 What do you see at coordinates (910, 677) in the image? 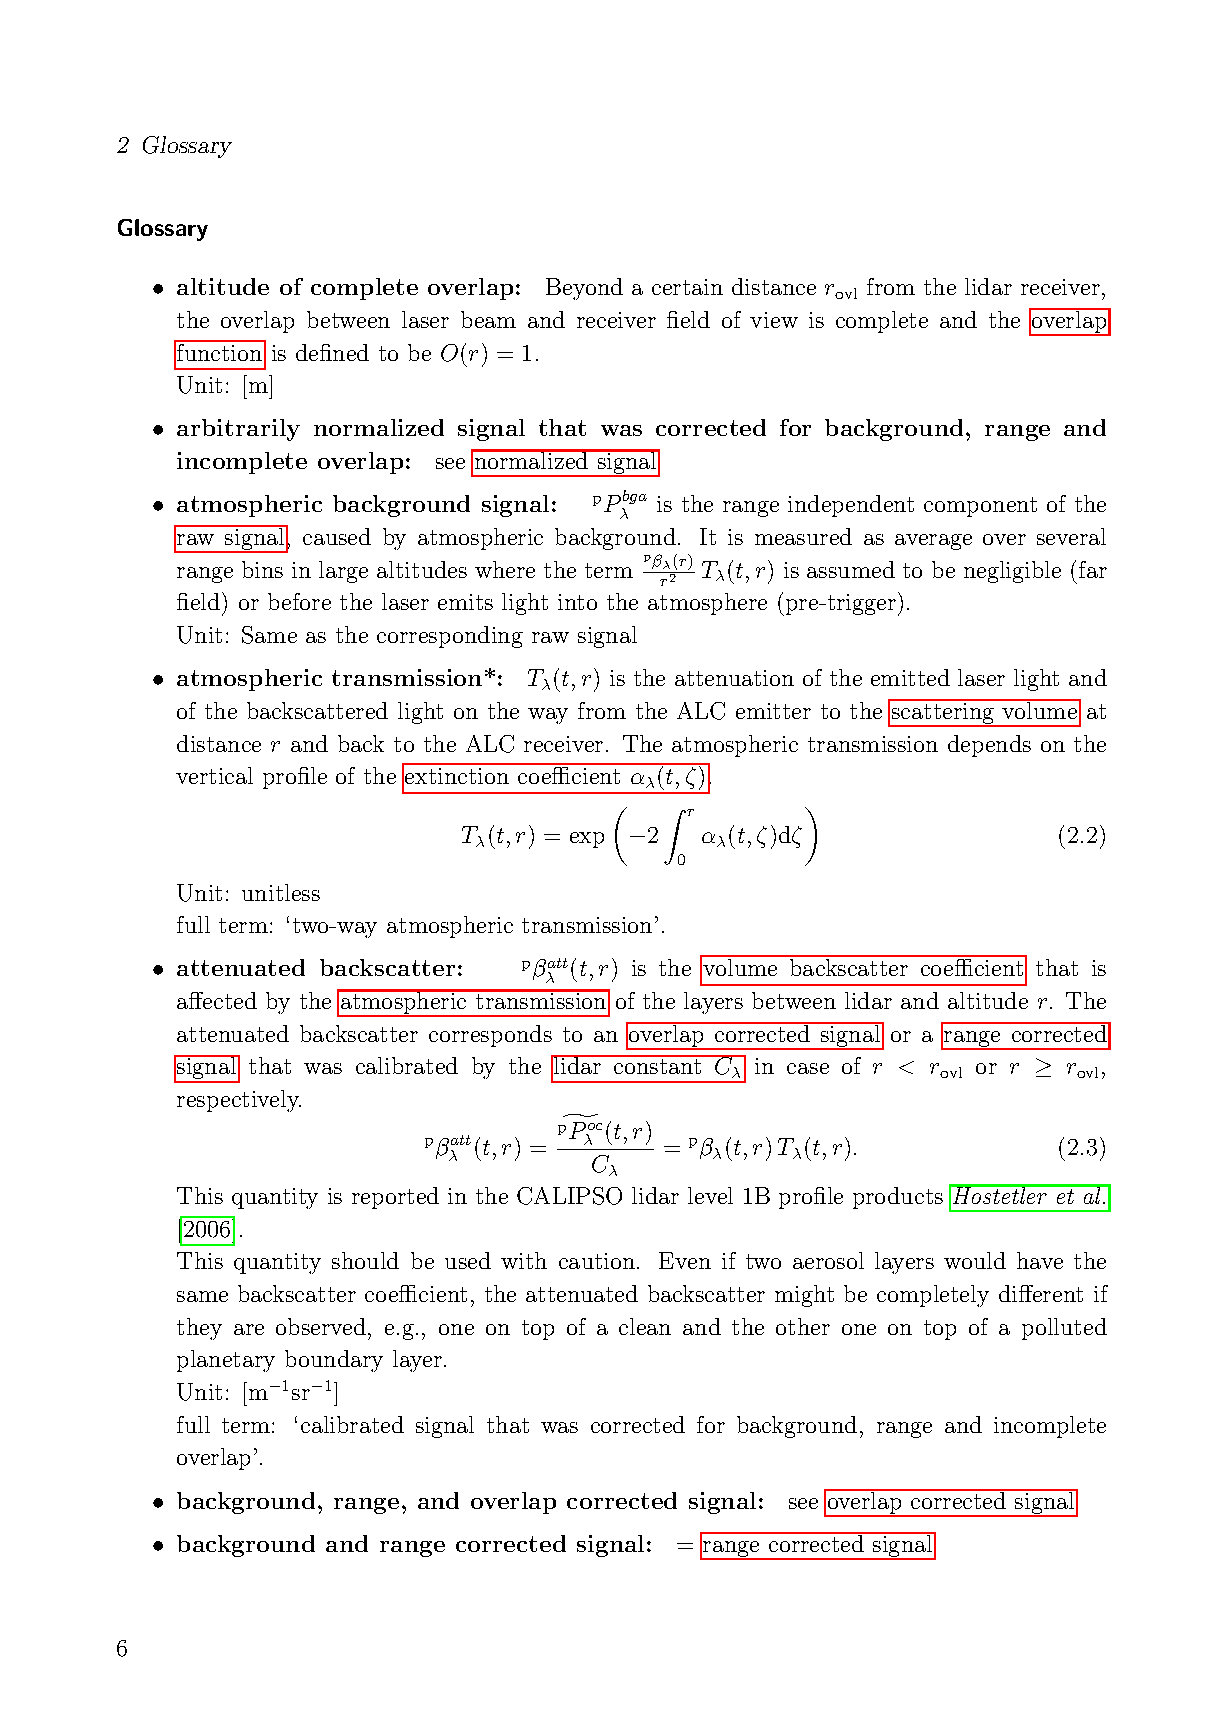
I see `emitted` at bounding box center [910, 677].
